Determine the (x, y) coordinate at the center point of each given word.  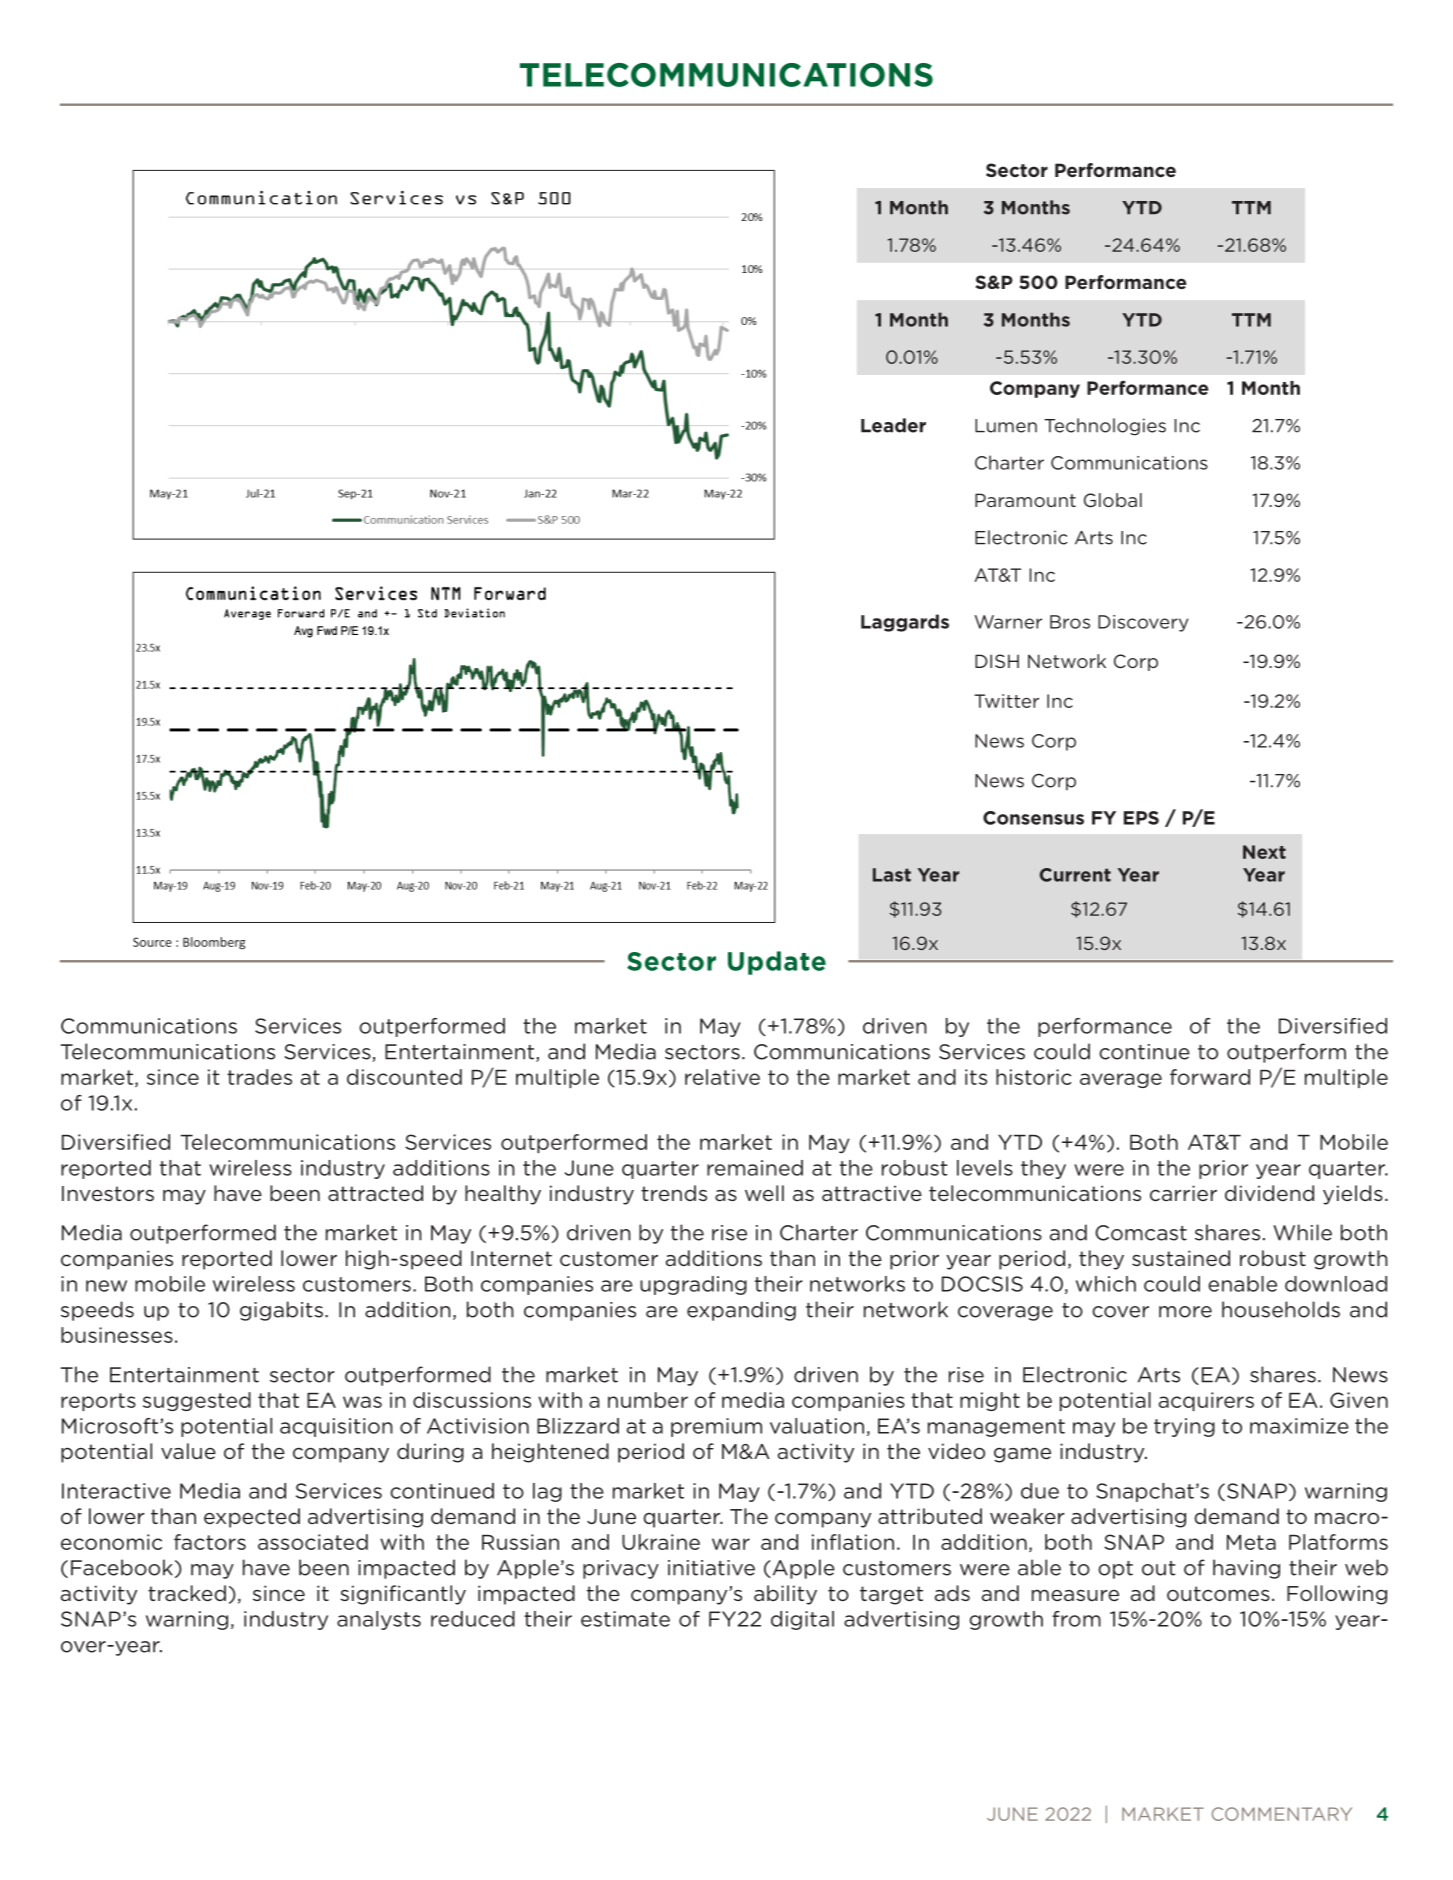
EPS (1141, 818)
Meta (1251, 1542)
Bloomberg (214, 943)
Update (777, 963)
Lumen (1006, 426)
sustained (1181, 1258)
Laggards (905, 623)
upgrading (693, 1285)
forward (1210, 1077)
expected (252, 1518)
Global (1113, 500)
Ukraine (661, 1542)
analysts (379, 1620)
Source (152, 942)
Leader (893, 425)
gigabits (281, 1311)
